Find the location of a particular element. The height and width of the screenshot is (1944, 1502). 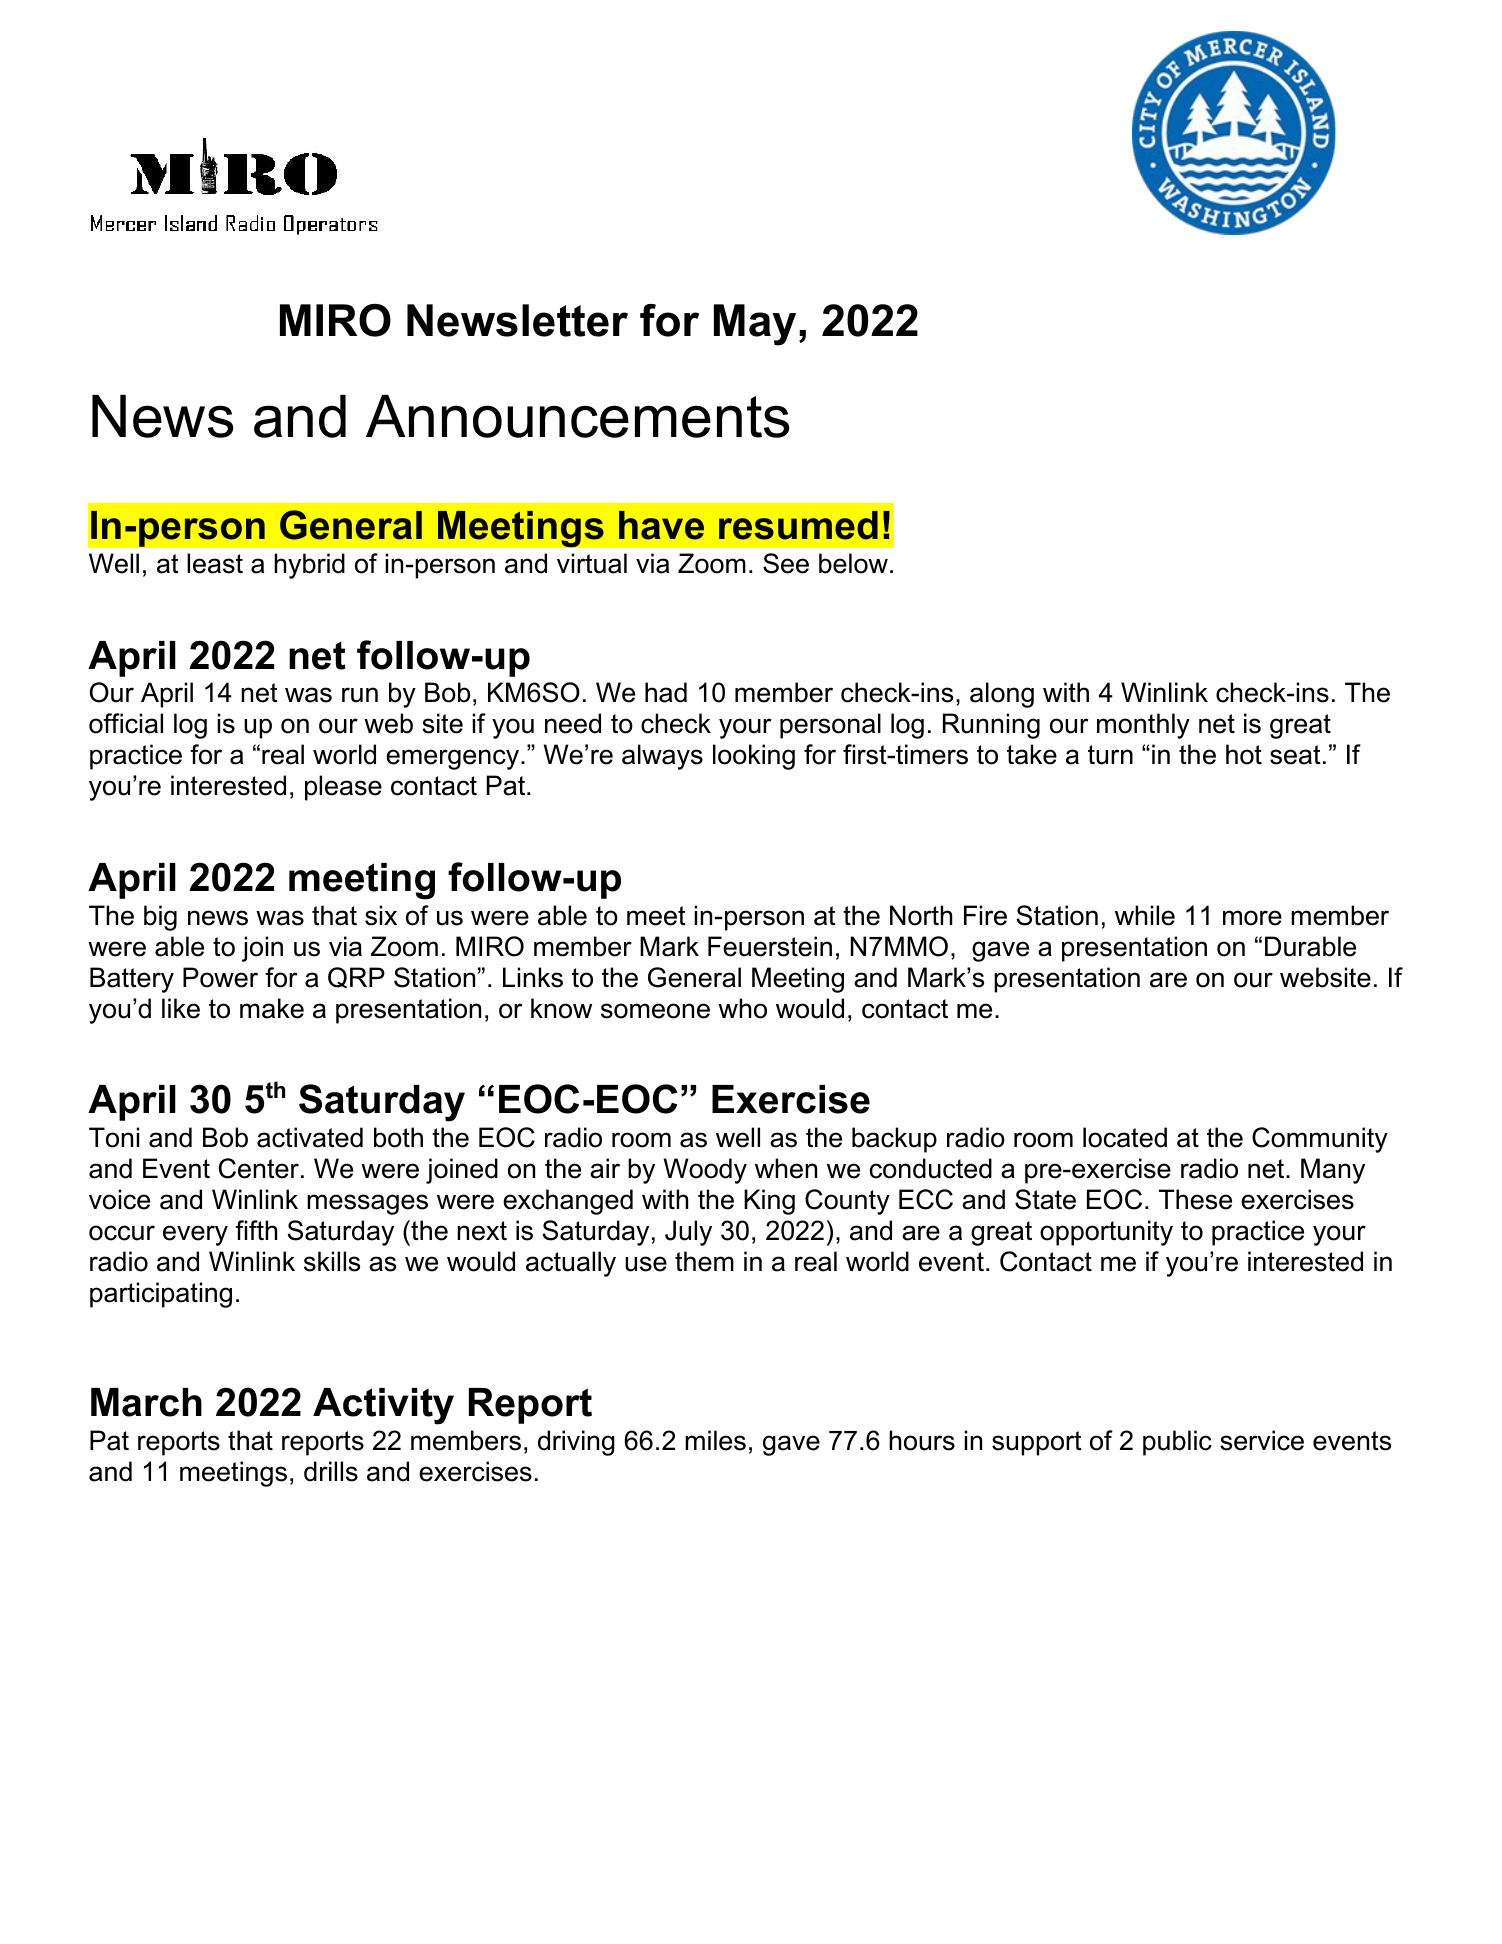

Announcements is located at coordinates (577, 416).
